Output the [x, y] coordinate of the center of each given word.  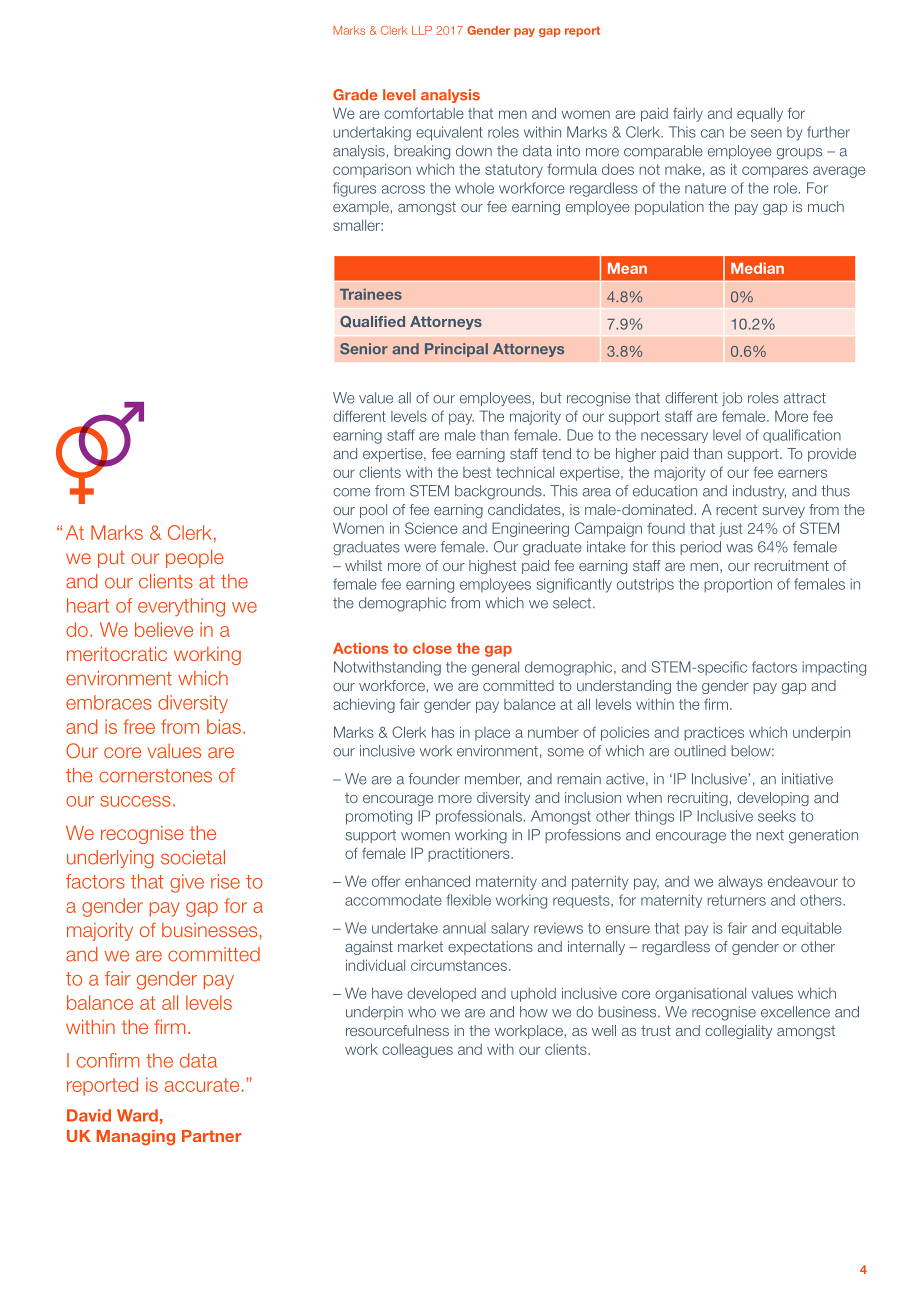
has [443, 732]
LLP [422, 30]
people [195, 558]
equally [760, 114]
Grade [355, 95]
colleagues [417, 1051]
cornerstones [155, 776]
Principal [456, 350]
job [732, 399]
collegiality [738, 1032]
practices [714, 734]
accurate [202, 1085]
